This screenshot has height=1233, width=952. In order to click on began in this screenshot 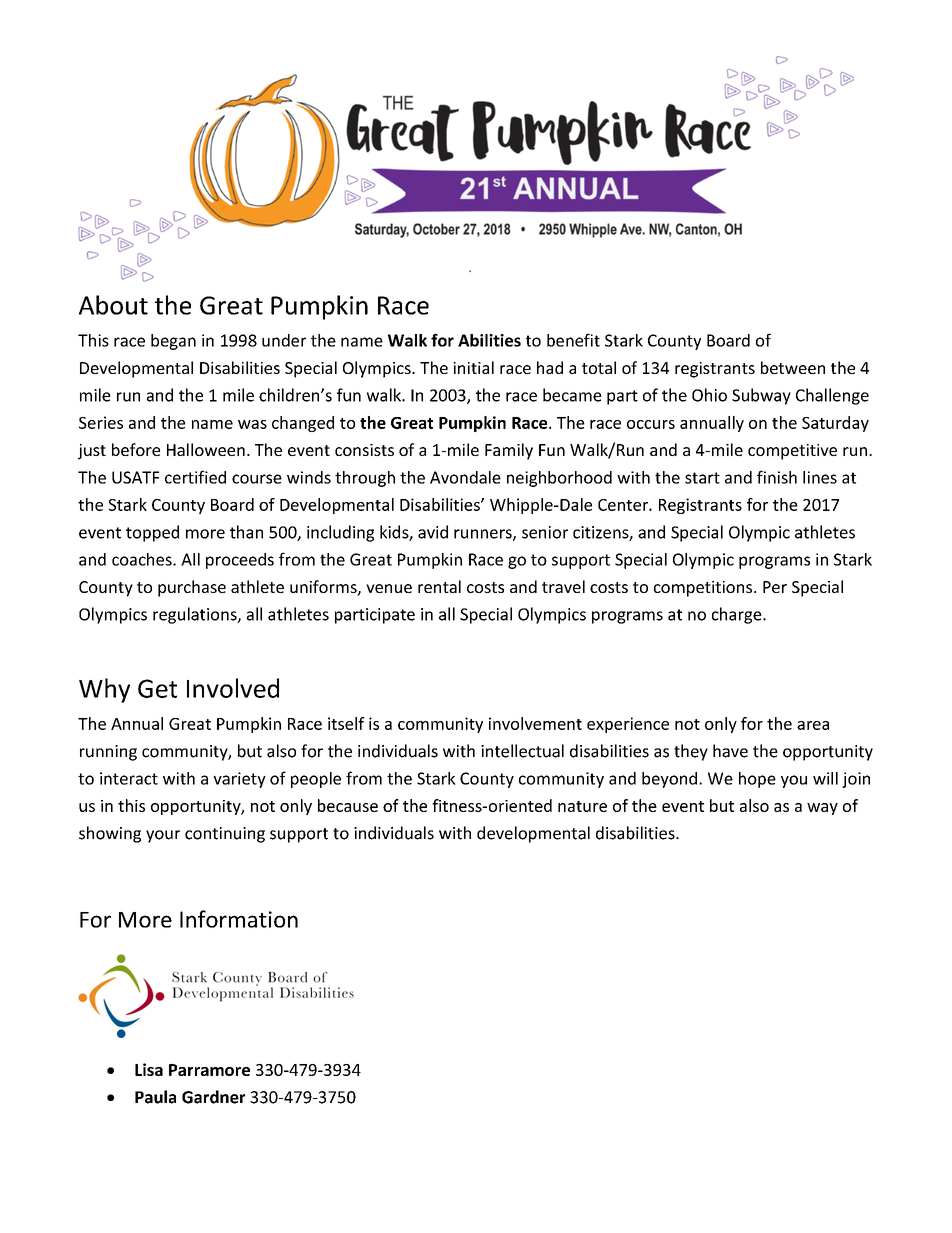, I will do `click(173, 342)`.
